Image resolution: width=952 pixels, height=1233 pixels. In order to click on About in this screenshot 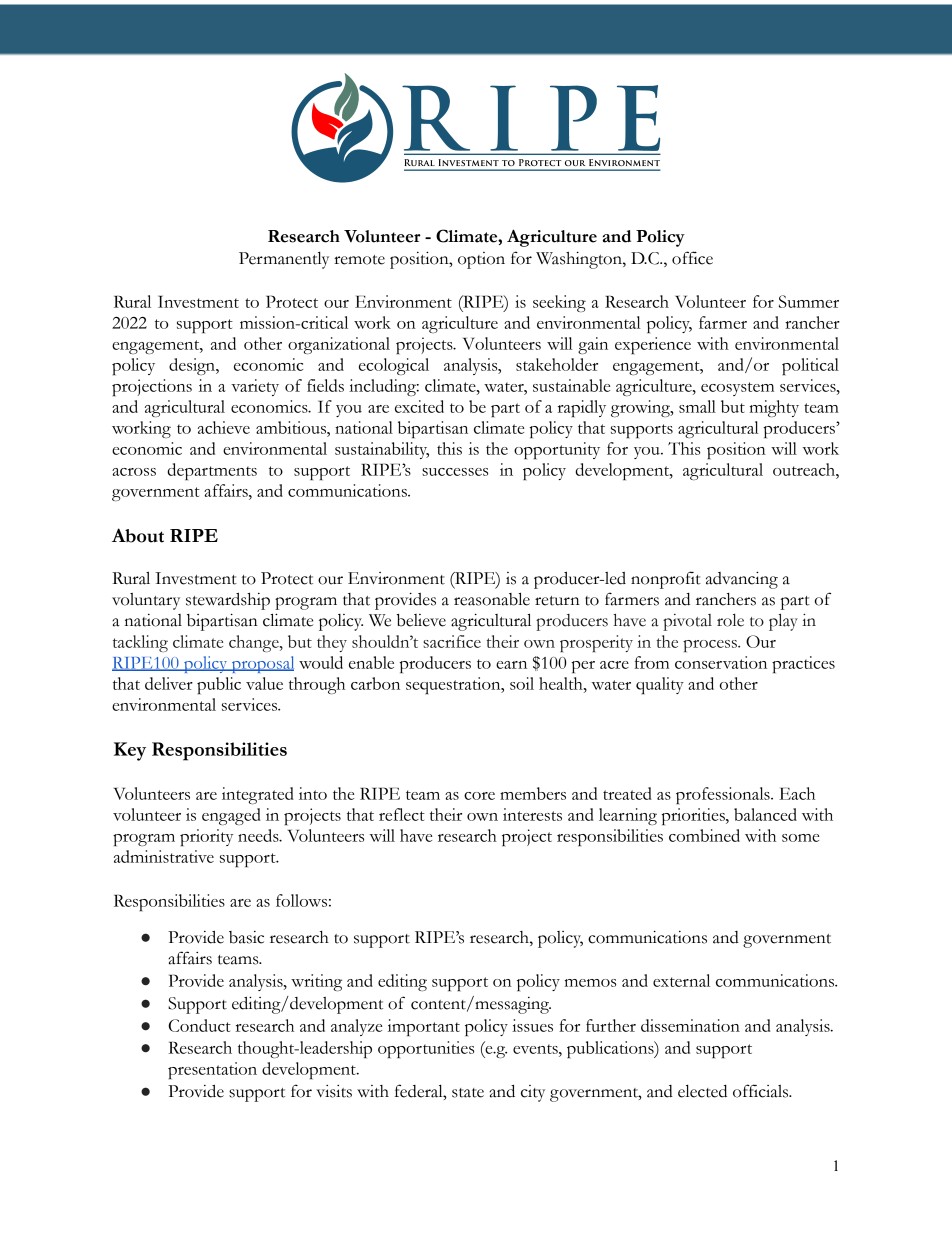, I will do `click(138, 535)`.
